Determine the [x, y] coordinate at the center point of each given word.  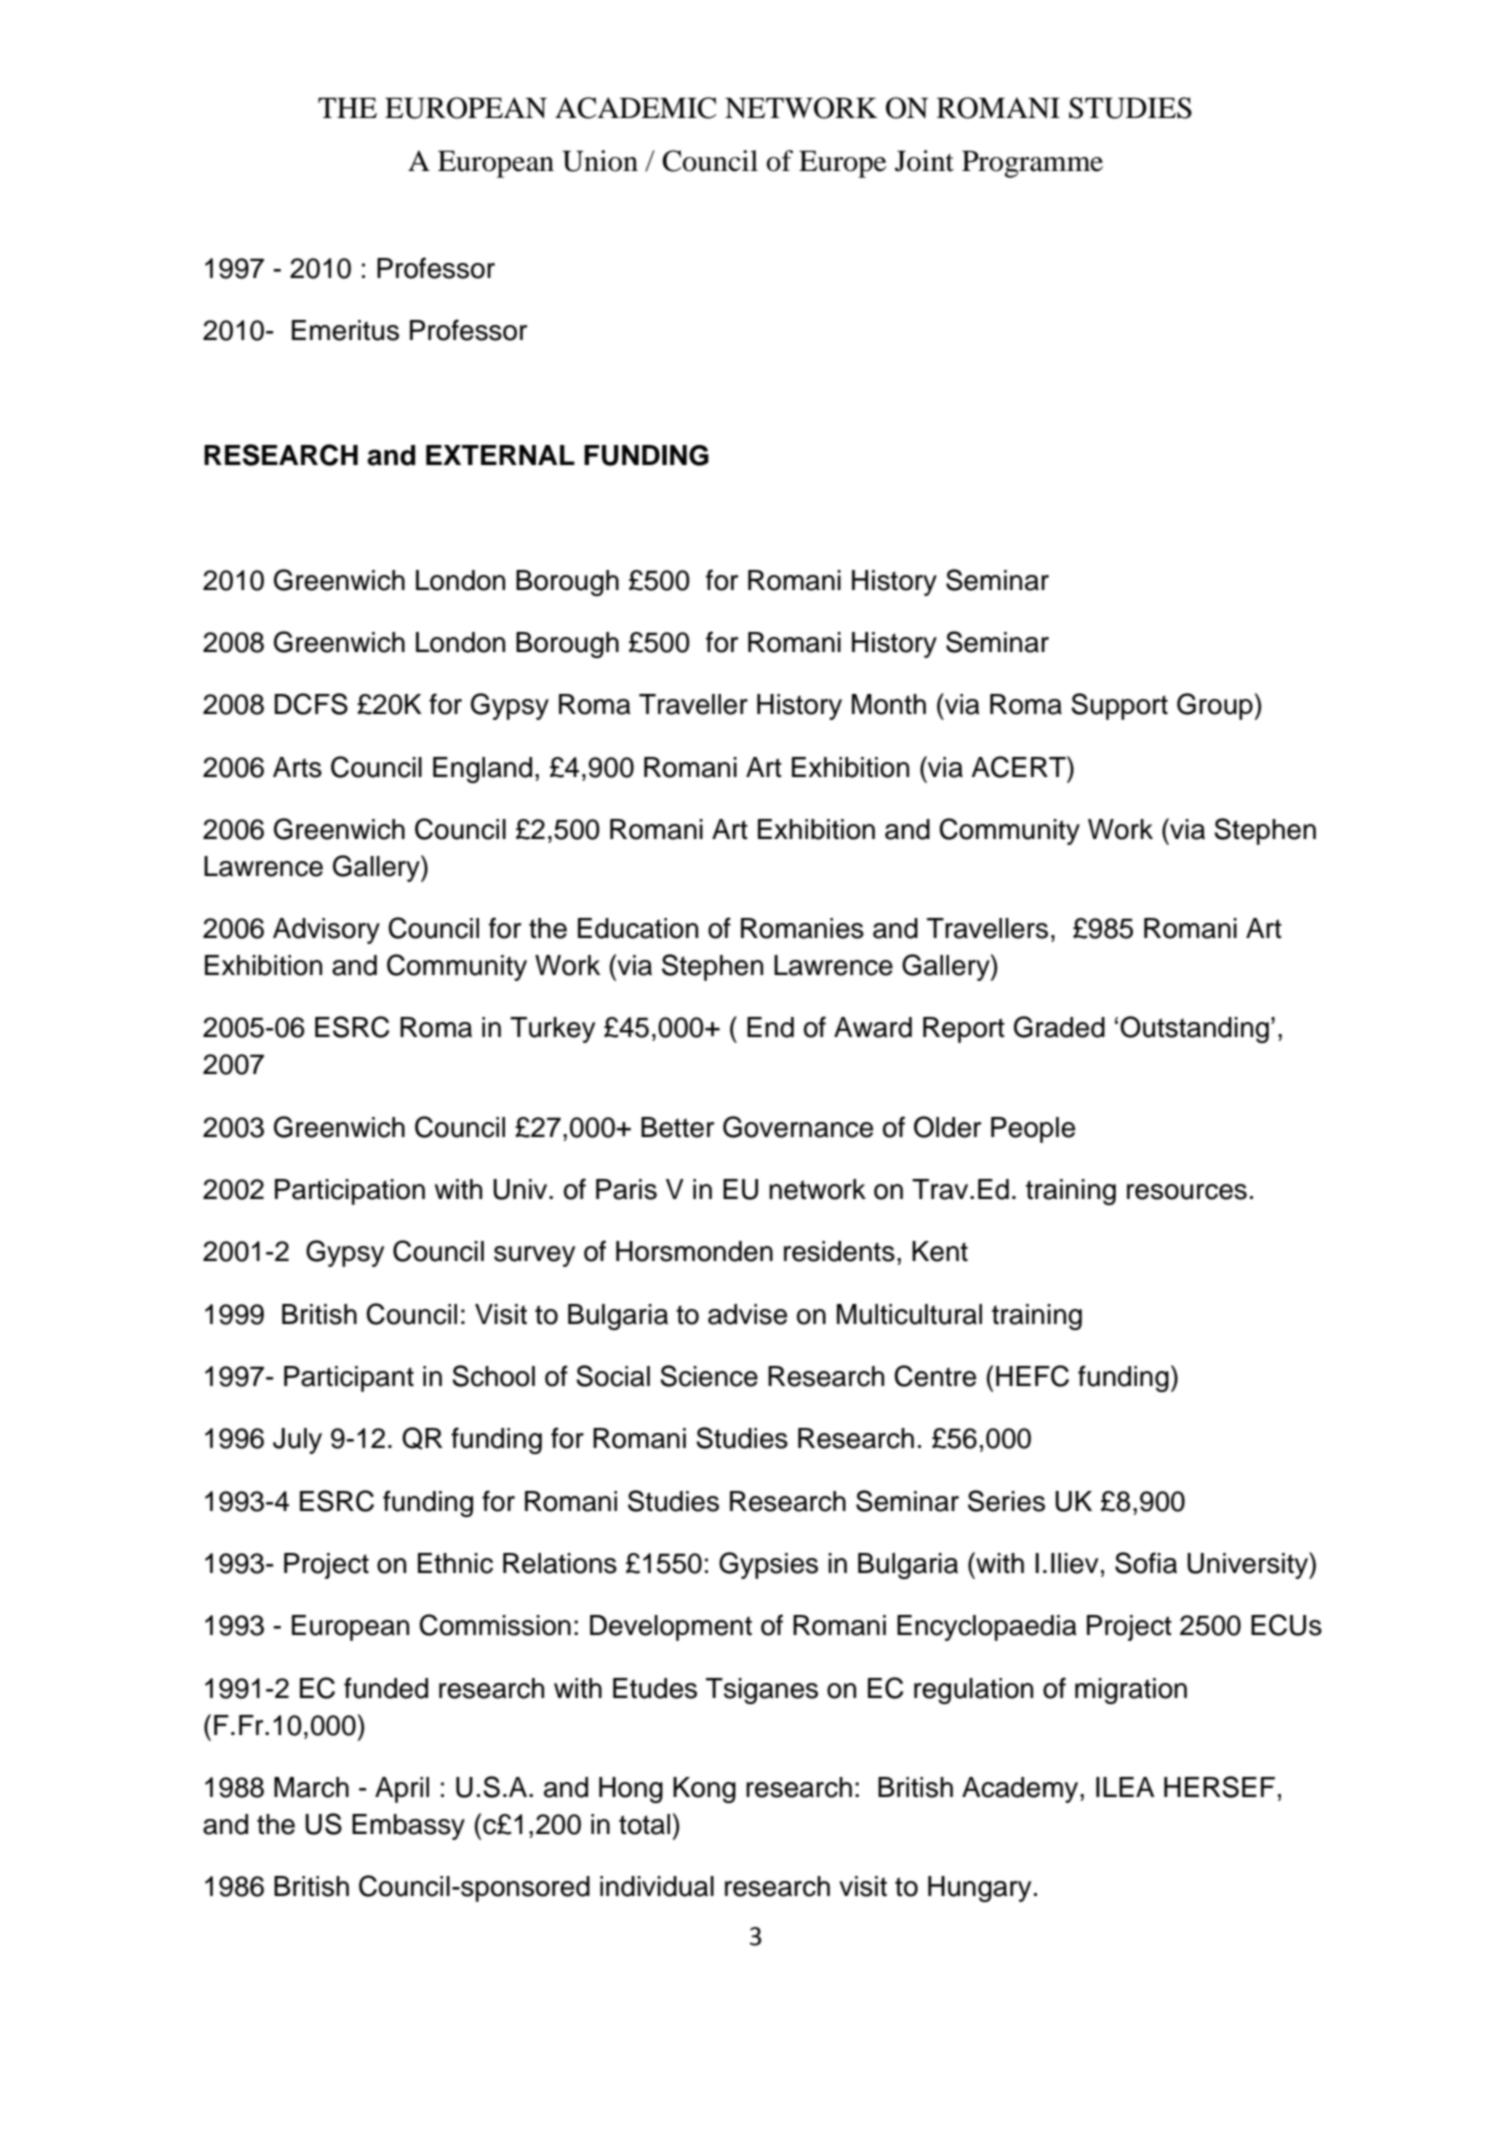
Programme [1032, 164]
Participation [350, 1192]
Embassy [408, 1827]
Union [600, 161]
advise [747, 1314]
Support [1119, 706]
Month [889, 704]
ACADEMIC [636, 108]
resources [1187, 1192]
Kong [704, 1790]
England [482, 770]
